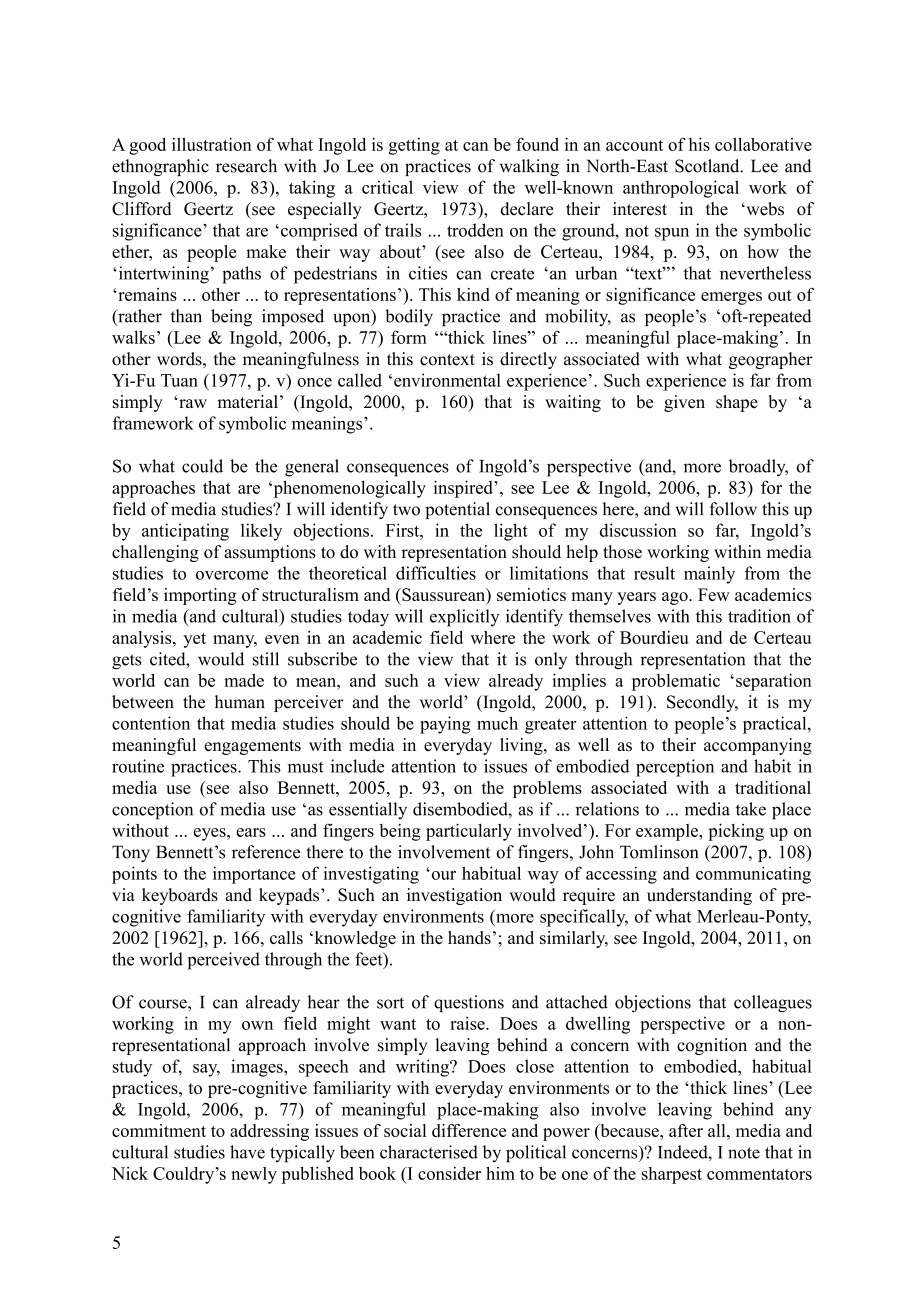 The height and width of the page is (1308, 924). I want to click on yet, so click(194, 640).
